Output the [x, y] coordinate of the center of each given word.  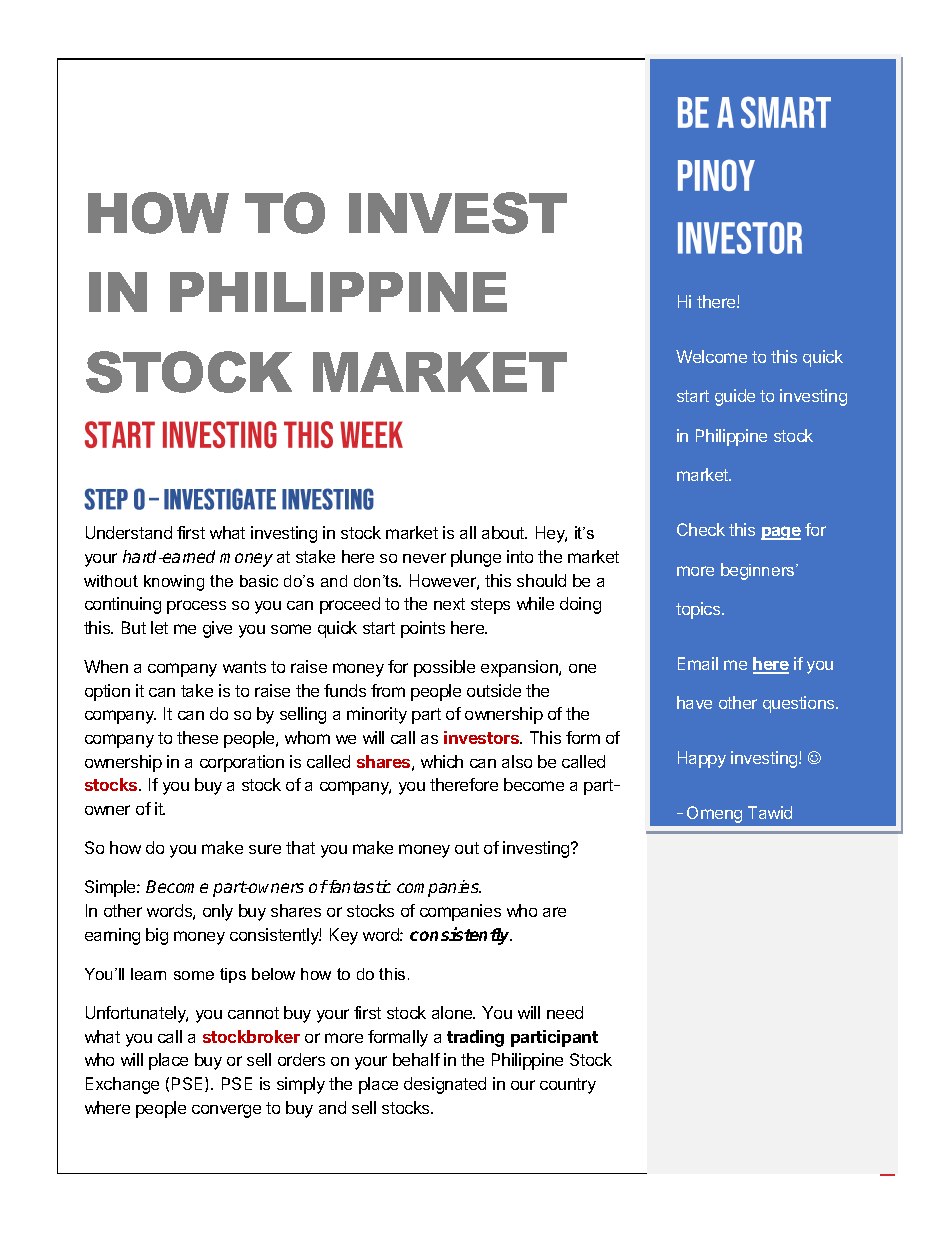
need [565, 1012]
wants [244, 667]
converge [226, 1111]
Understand [129, 532]
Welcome [711, 356]
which [442, 761]
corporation [242, 763]
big [157, 936]
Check [701, 529]
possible [444, 668]
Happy [702, 759]
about [504, 532]
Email [698, 663]
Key [344, 936]
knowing [174, 583]
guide [735, 397]
